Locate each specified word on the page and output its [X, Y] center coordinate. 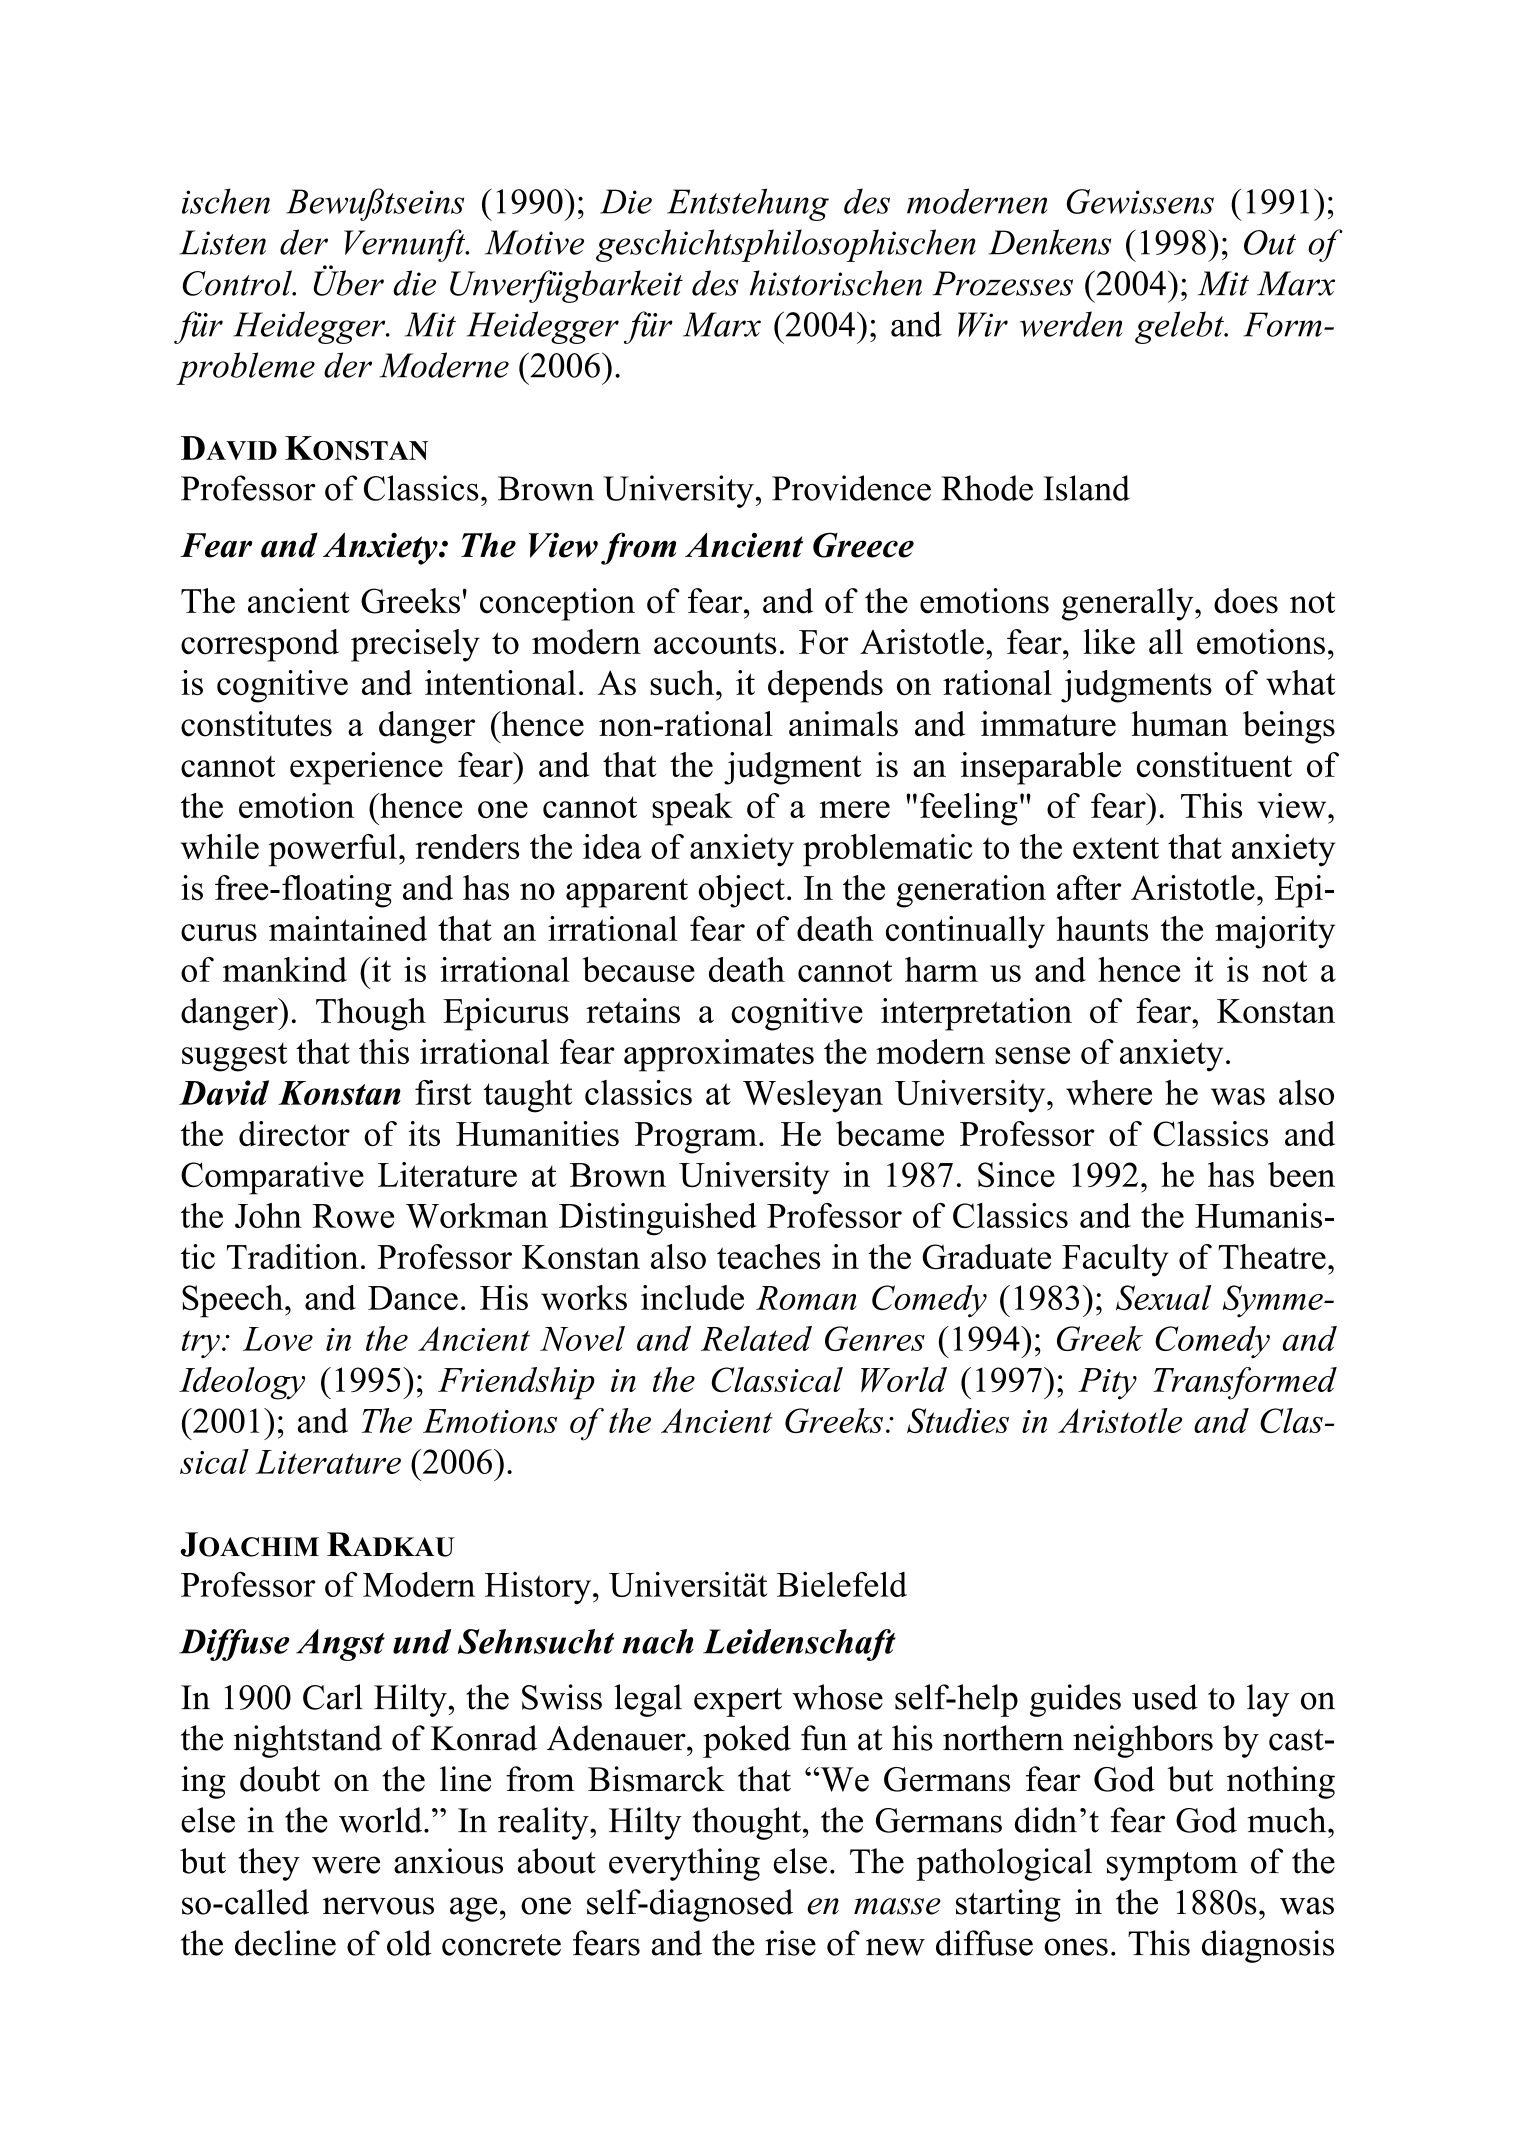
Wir [983, 324]
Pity [1107, 1384]
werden [1071, 324]
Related [756, 1338]
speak [692, 809]
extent [1116, 848]
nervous [378, 1906]
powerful [333, 850]
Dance [413, 1298]
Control [238, 283]
